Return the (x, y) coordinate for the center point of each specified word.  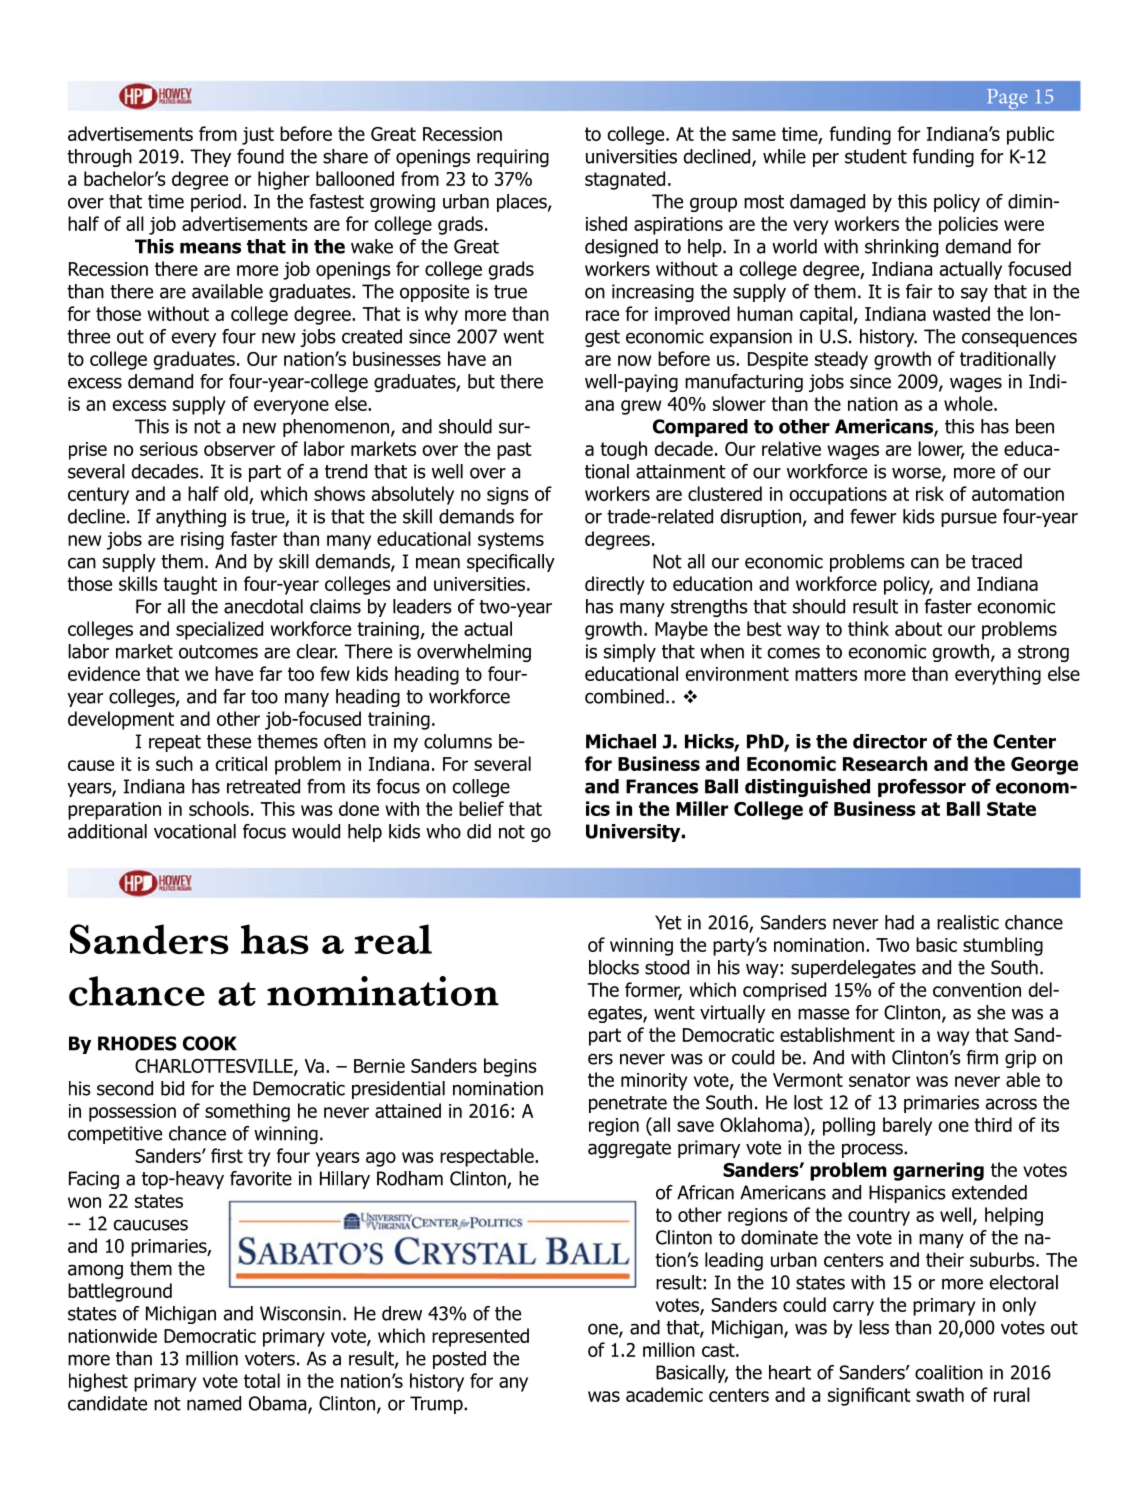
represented (480, 1337)
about (918, 628)
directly (615, 585)
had (899, 922)
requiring (513, 158)
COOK (210, 1043)
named (214, 1403)
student (876, 156)
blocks (614, 967)
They (210, 158)
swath (940, 1394)
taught (190, 585)
